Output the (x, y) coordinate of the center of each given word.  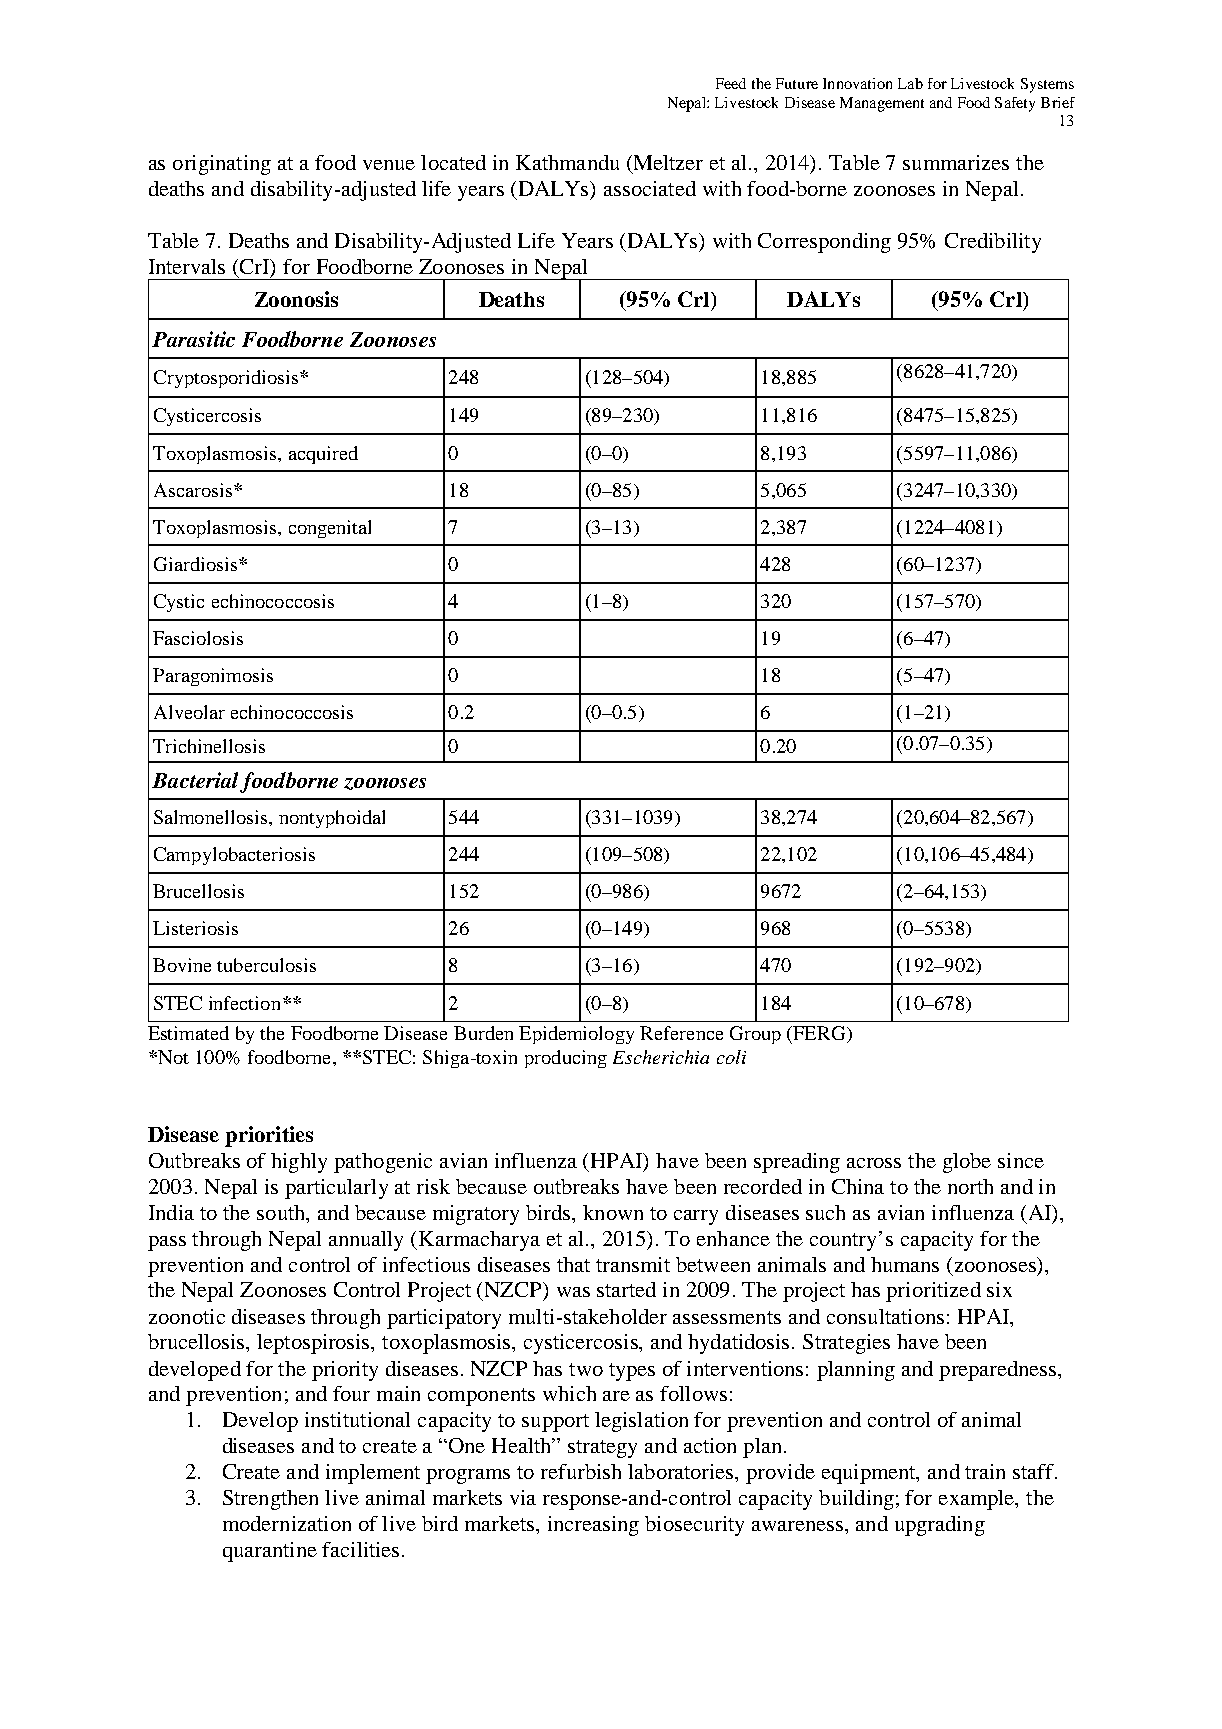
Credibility (993, 243)
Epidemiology (576, 1035)
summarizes (956, 162)
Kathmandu (567, 162)
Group (755, 1035)
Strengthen (270, 1500)
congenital (330, 529)
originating (222, 165)
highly (299, 1163)
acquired (323, 455)
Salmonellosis (212, 817)
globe (967, 1163)
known (613, 1212)
